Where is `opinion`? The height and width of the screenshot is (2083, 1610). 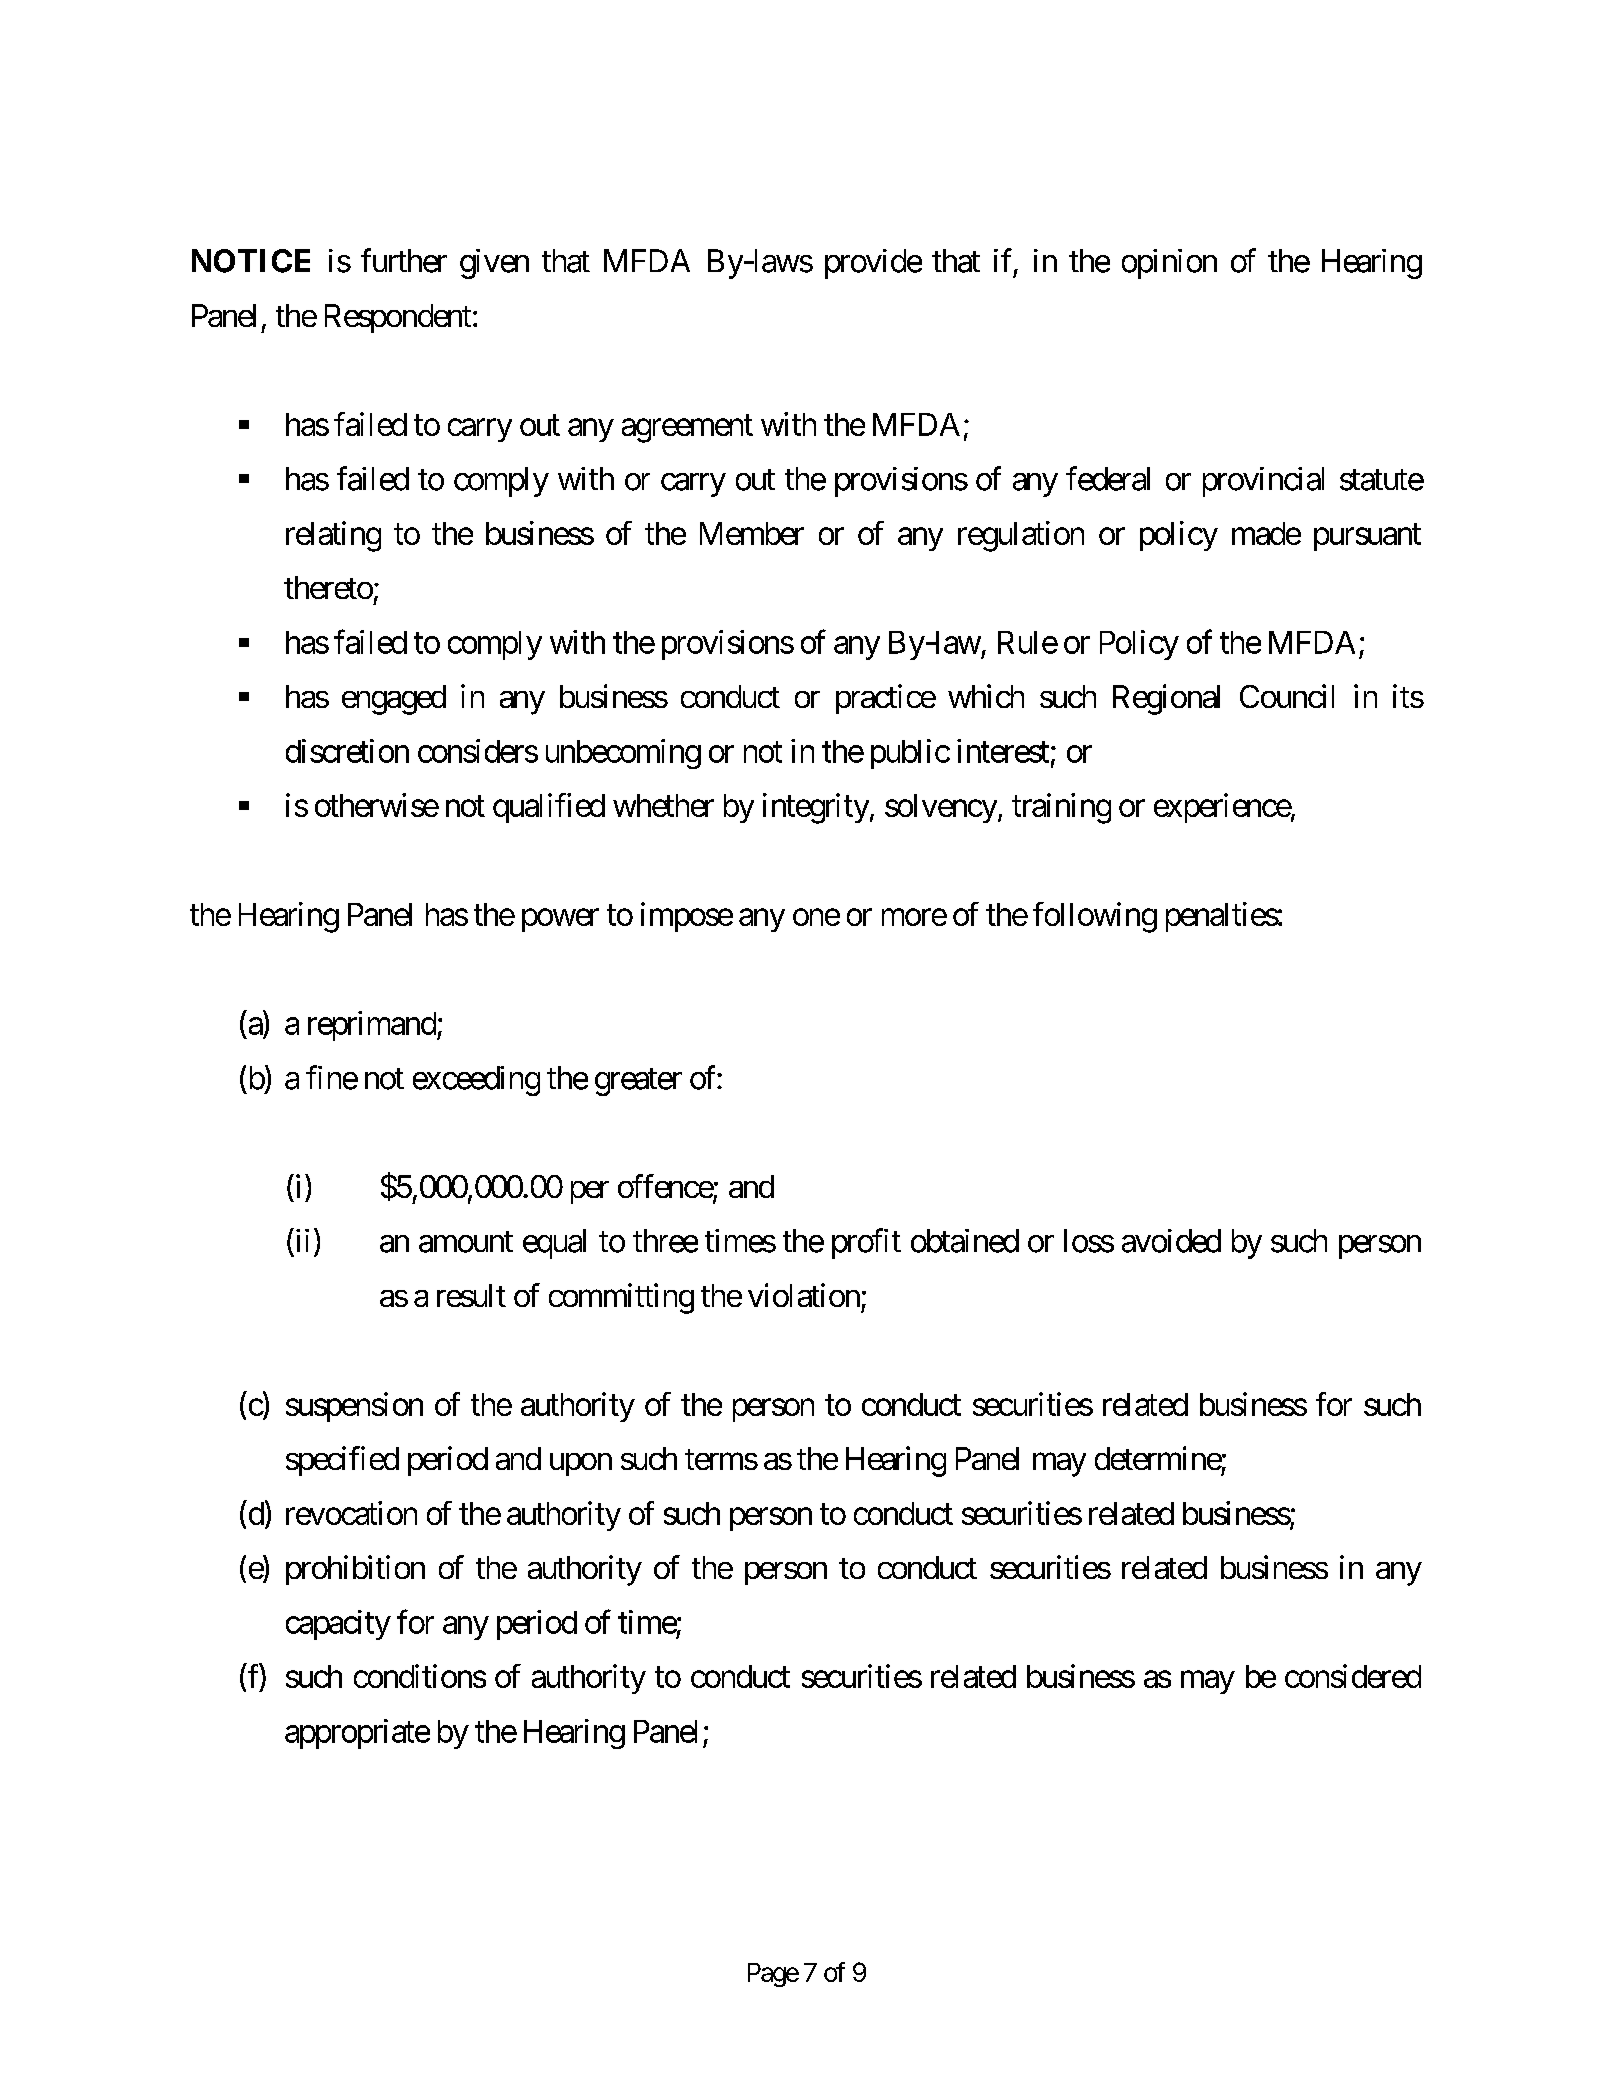 opinion is located at coordinates (1169, 264).
